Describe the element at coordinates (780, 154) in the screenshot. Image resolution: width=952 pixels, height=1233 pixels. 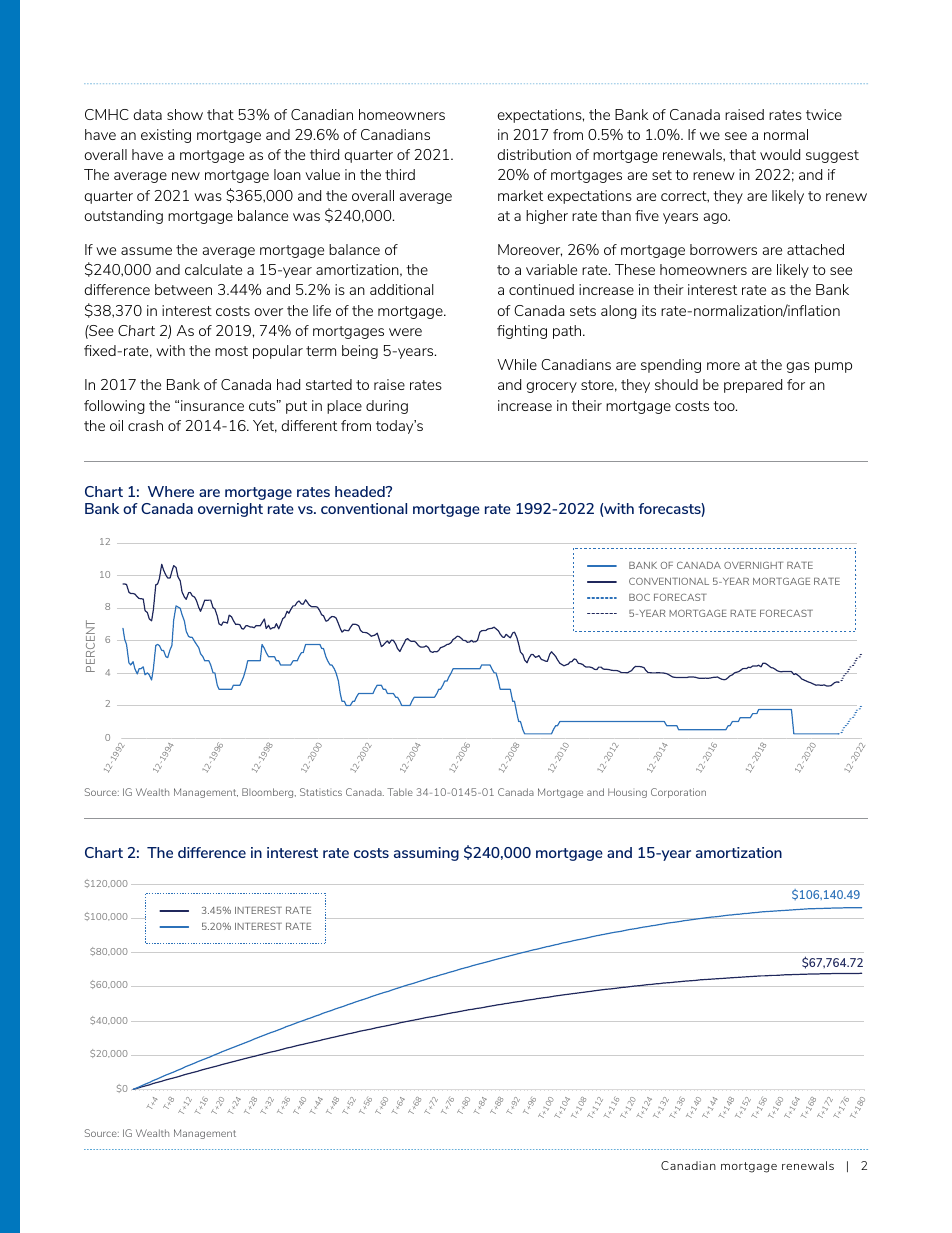
I see `would` at that location.
